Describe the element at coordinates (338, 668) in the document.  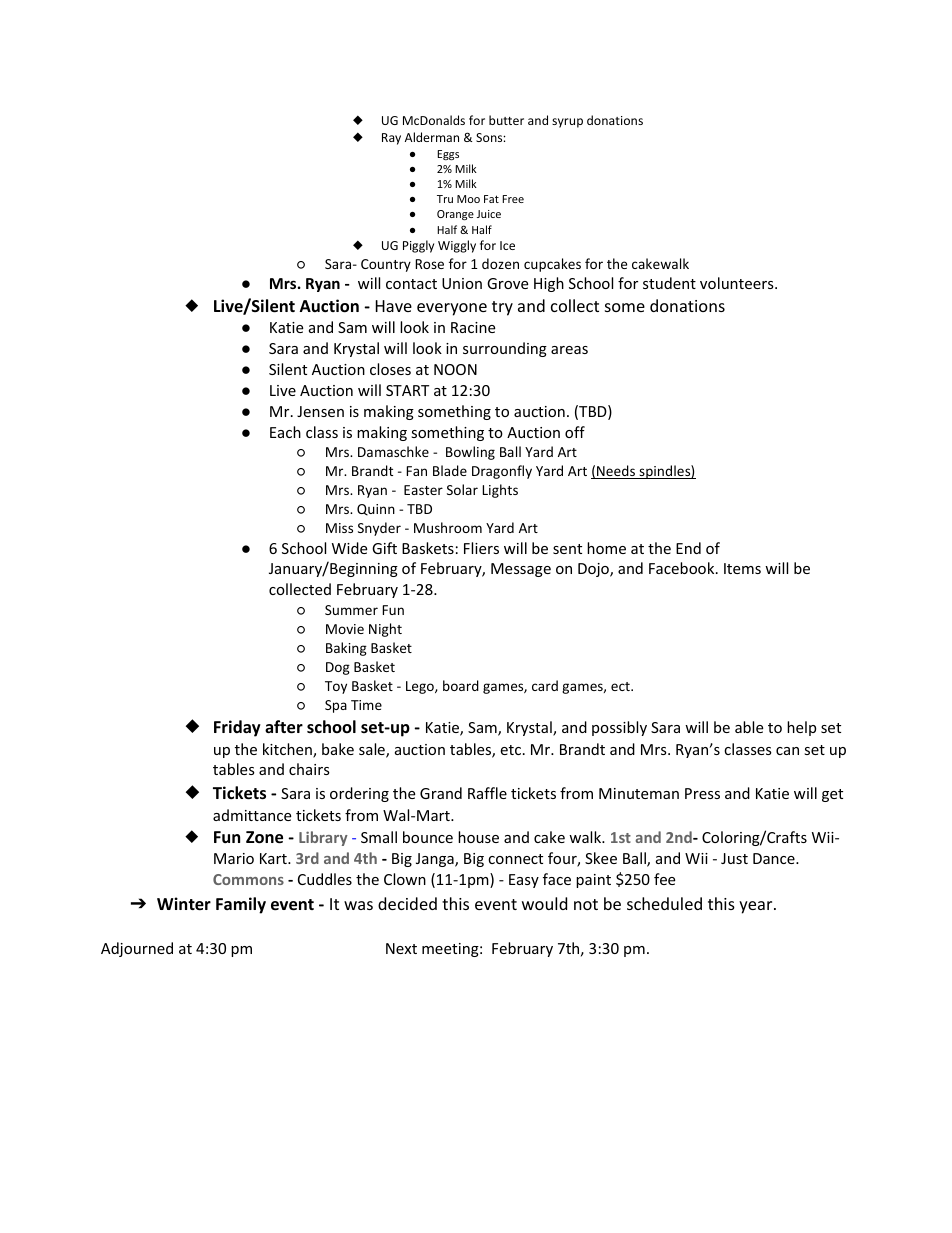
I see `Dog` at that location.
